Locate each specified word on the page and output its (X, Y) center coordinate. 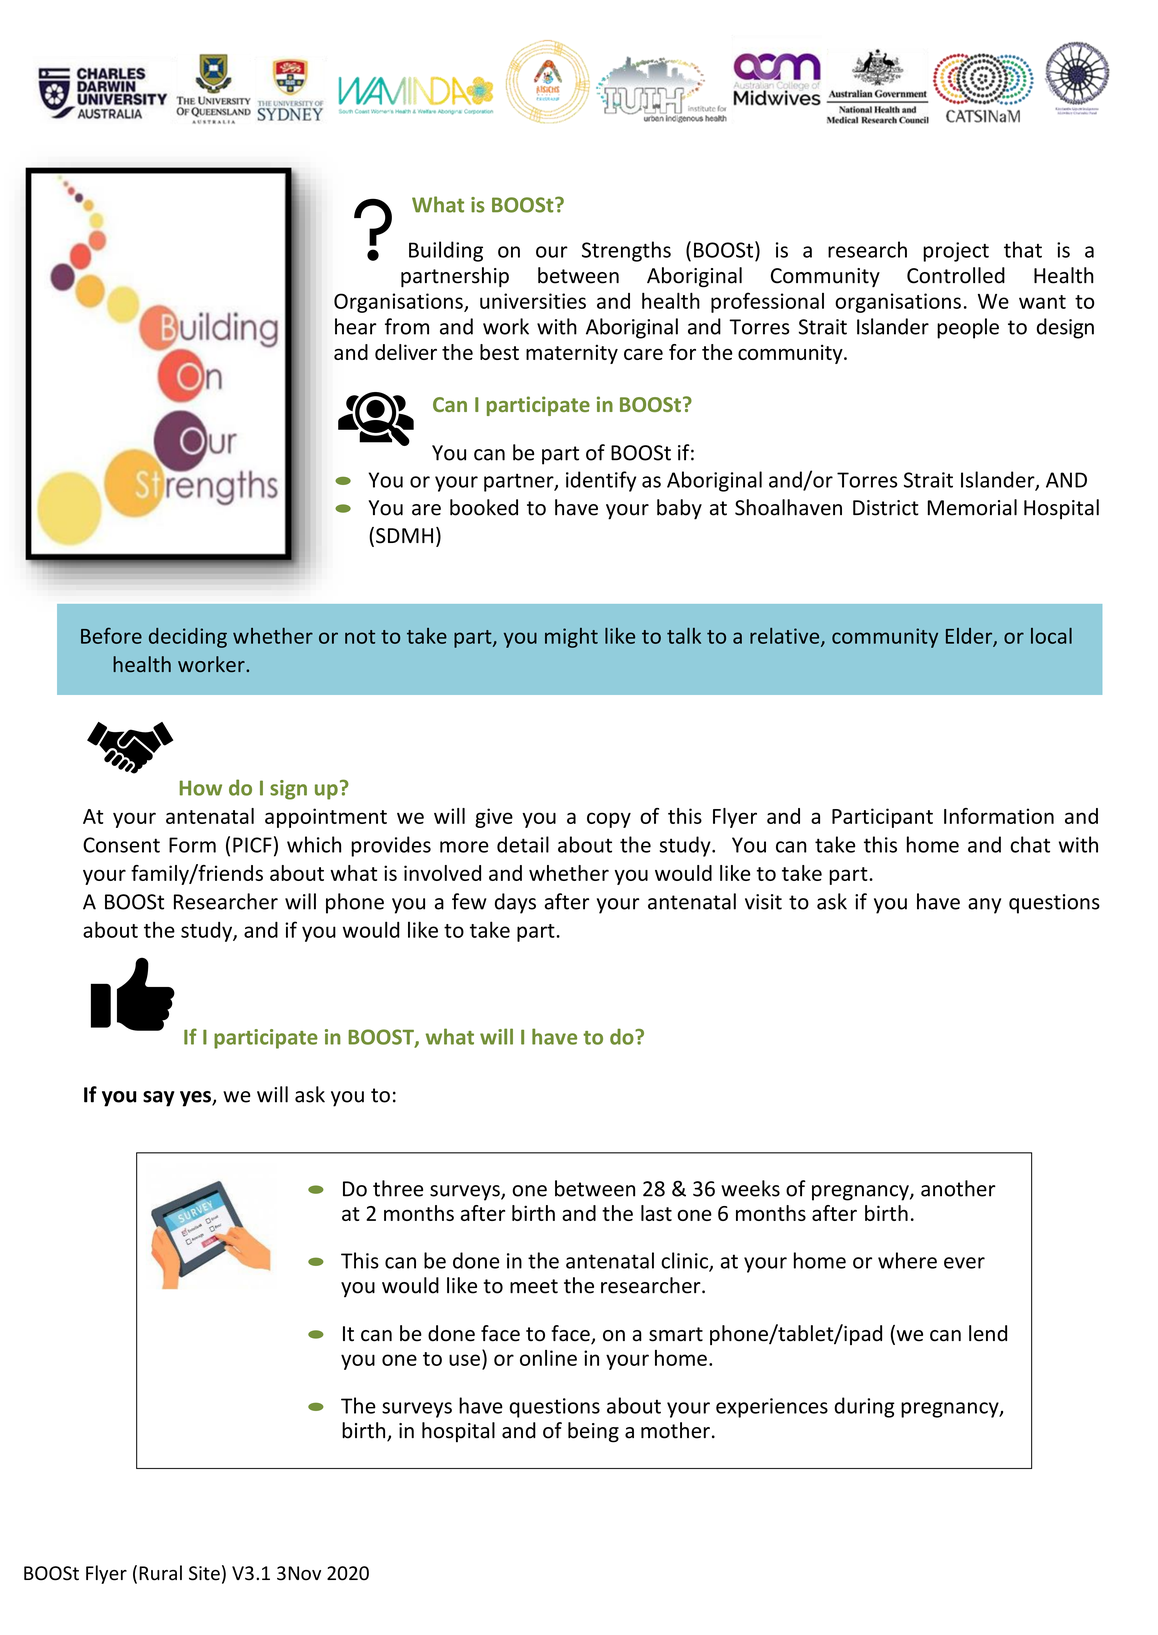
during (864, 1407)
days (515, 903)
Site (204, 1573)
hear (356, 326)
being (593, 1432)
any (984, 906)
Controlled (956, 275)
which (314, 844)
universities (533, 301)
